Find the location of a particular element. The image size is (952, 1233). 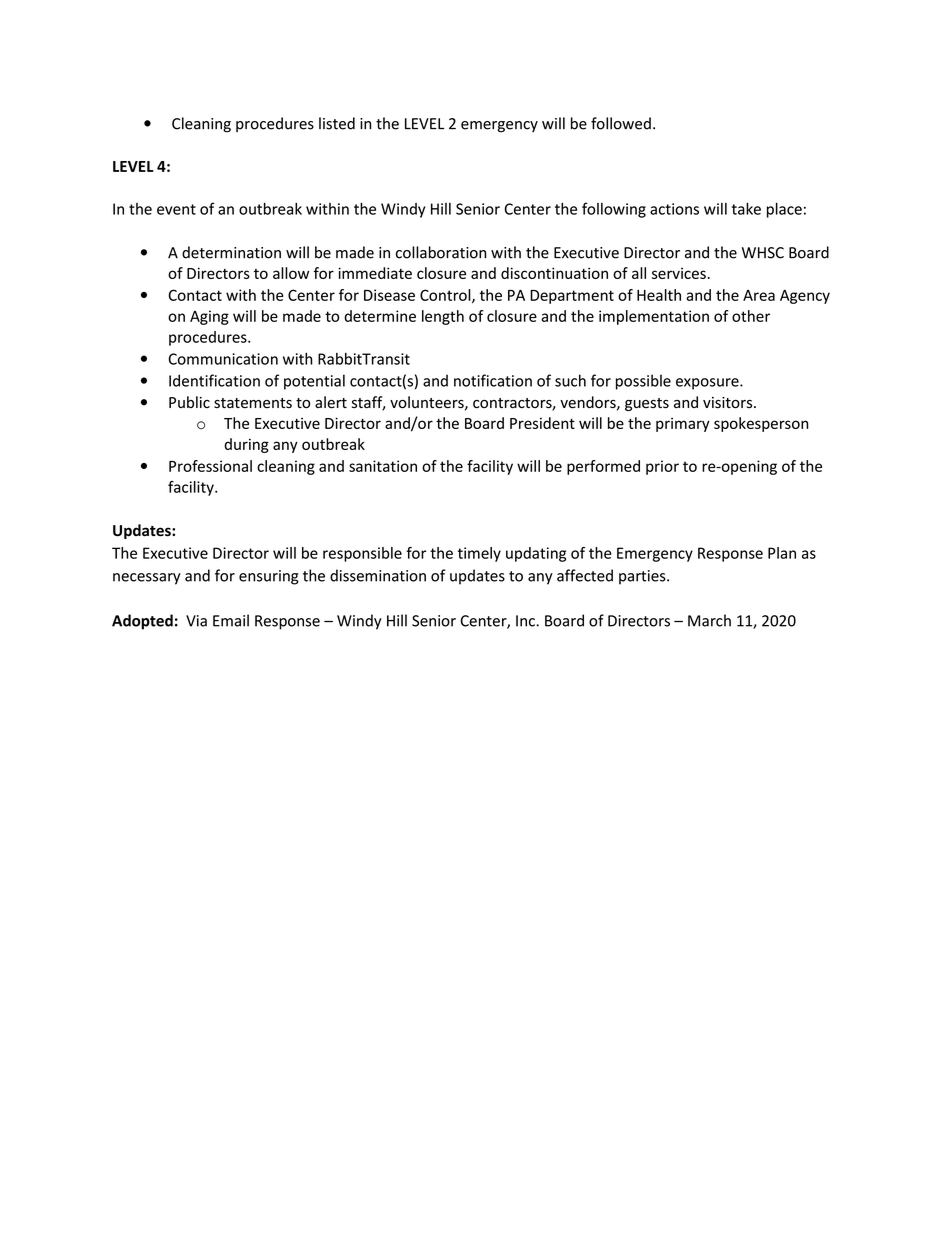

Email is located at coordinates (231, 620).
